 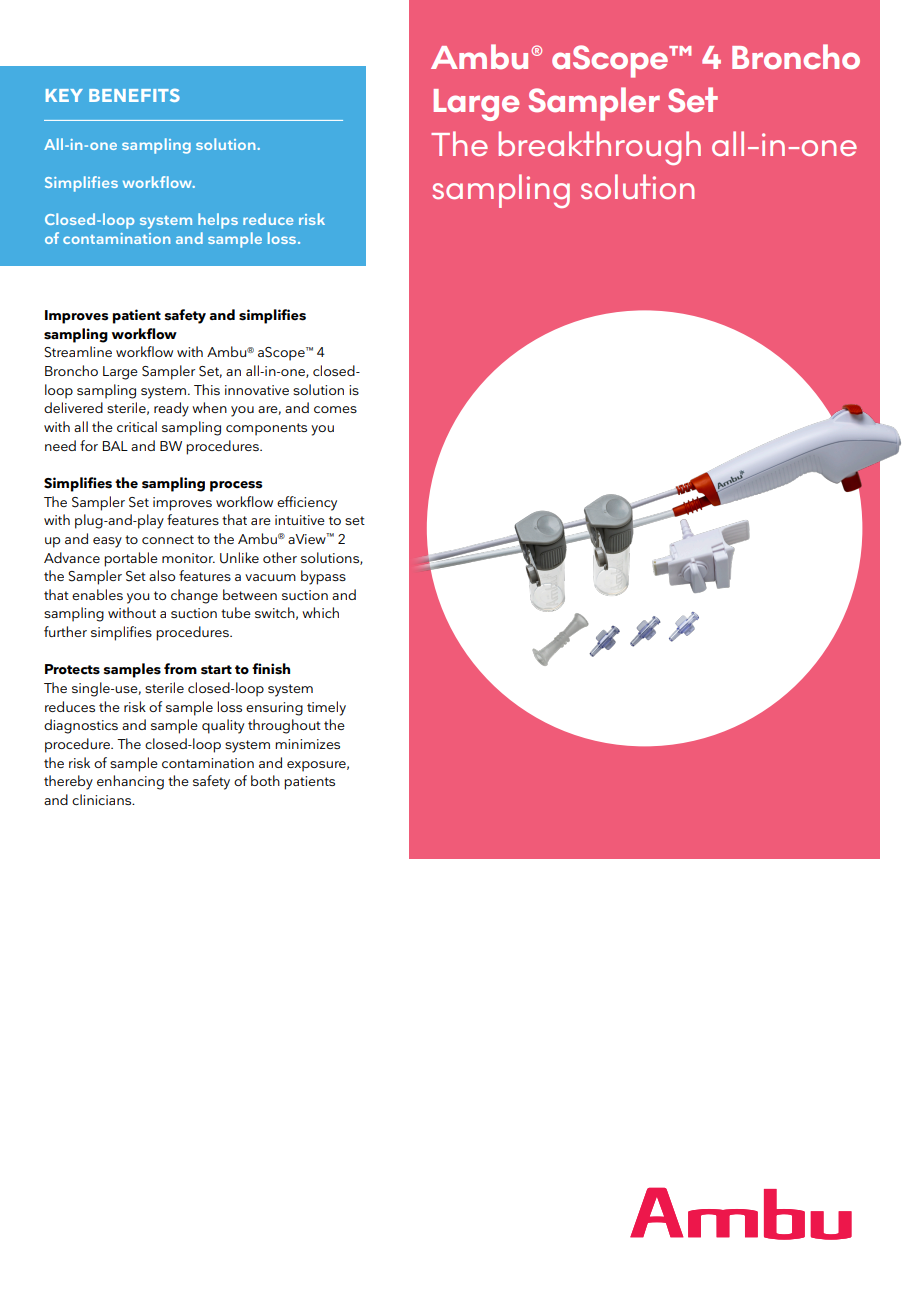 What do you see at coordinates (307, 503) in the document?
I see `efficiency` at bounding box center [307, 503].
